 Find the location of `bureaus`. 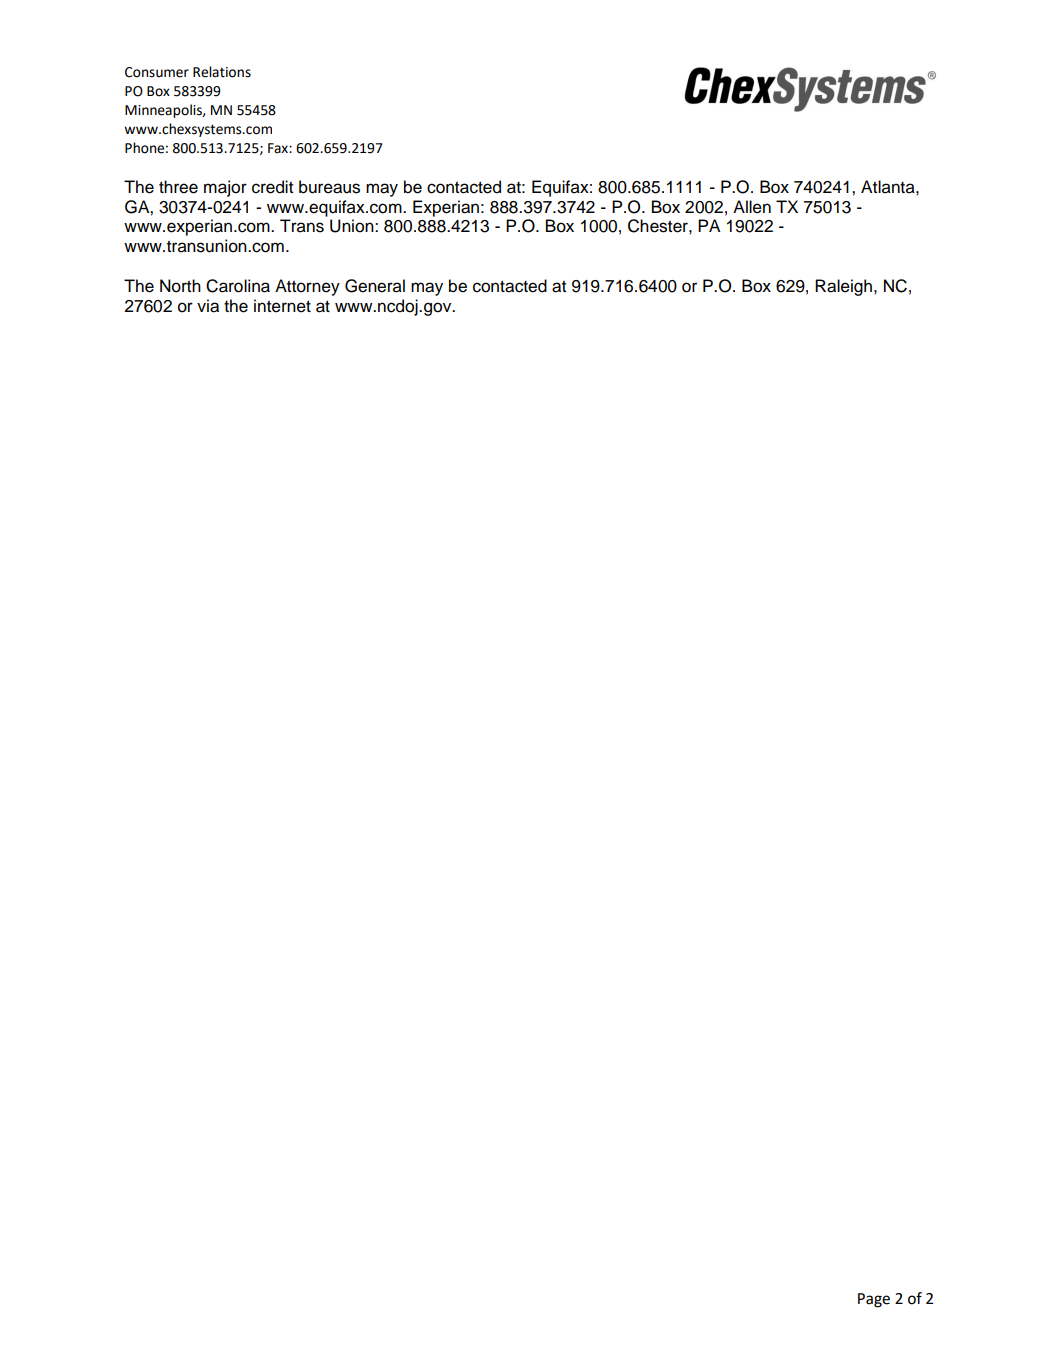

bureaus is located at coordinates (329, 187).
